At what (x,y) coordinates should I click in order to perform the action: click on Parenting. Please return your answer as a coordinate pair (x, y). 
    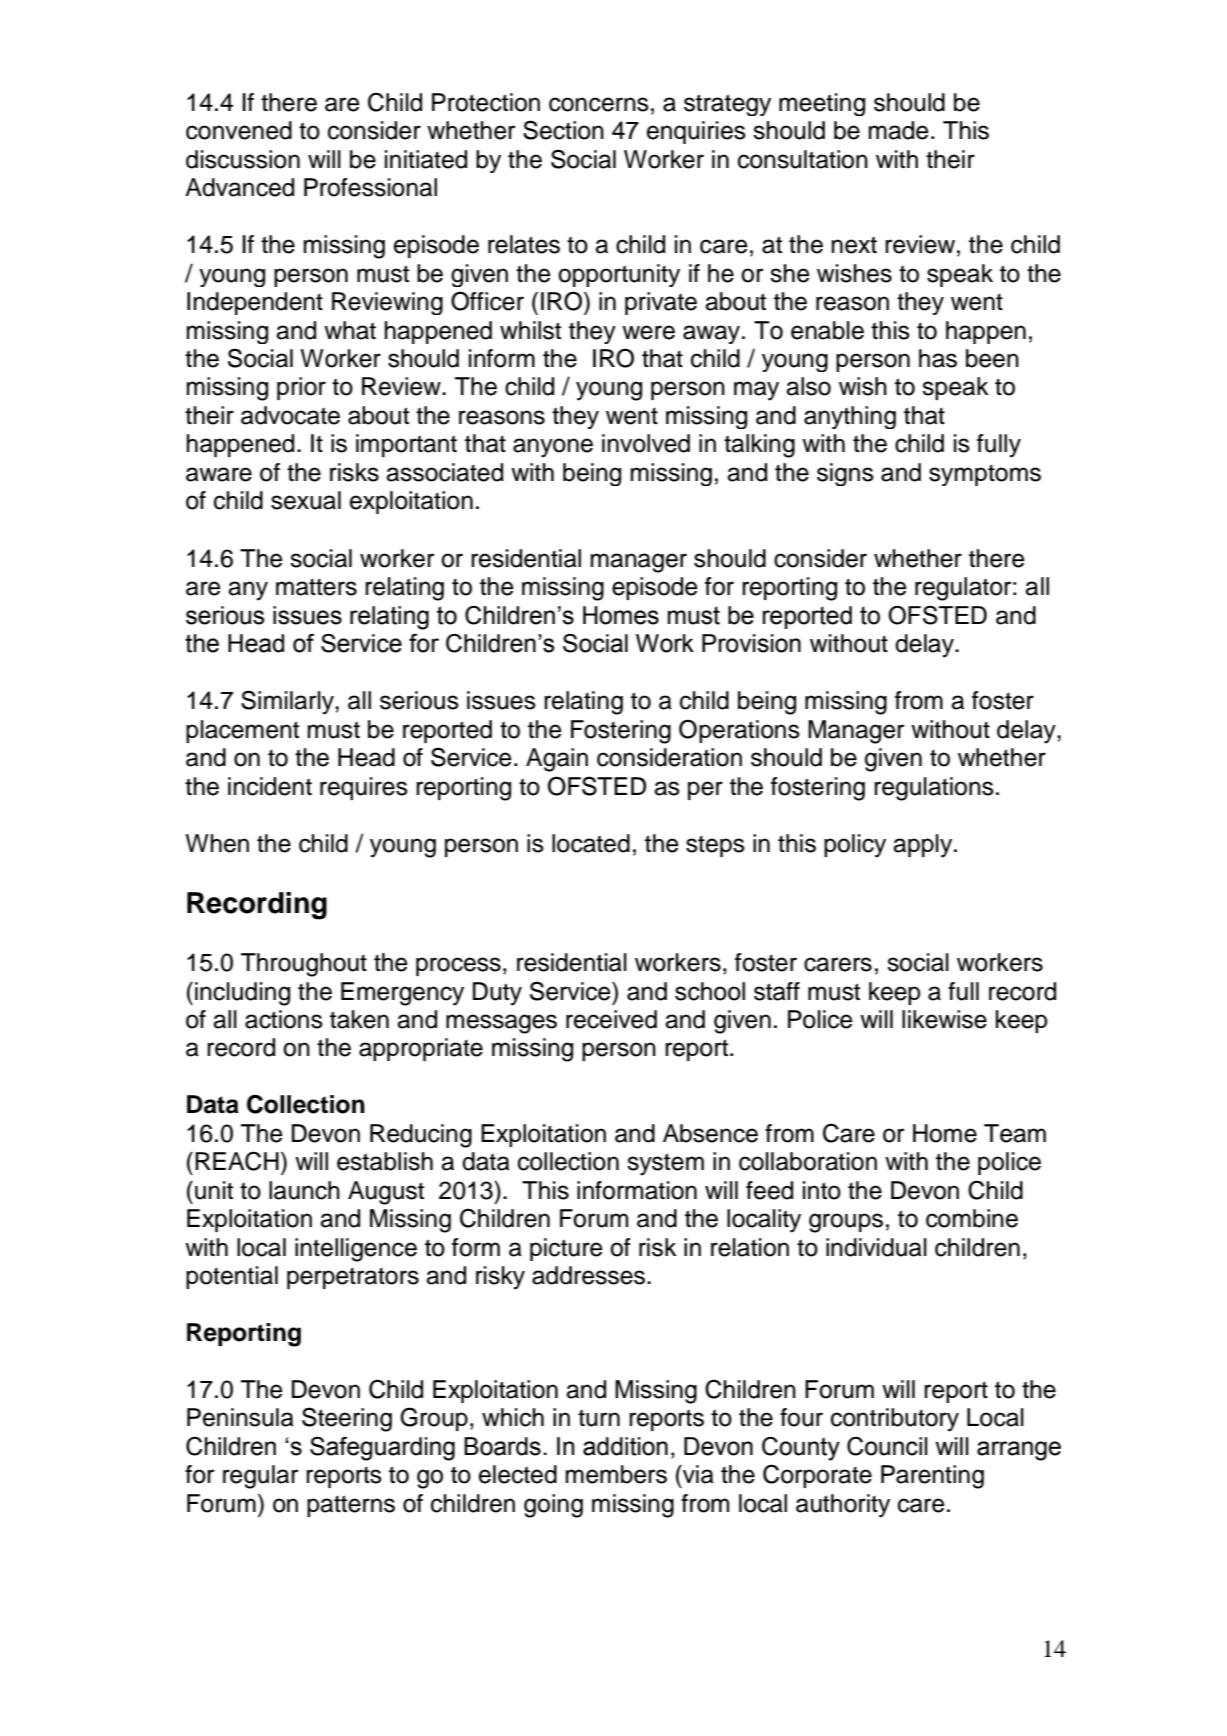
    Looking at the image, I should click on (932, 1477).
